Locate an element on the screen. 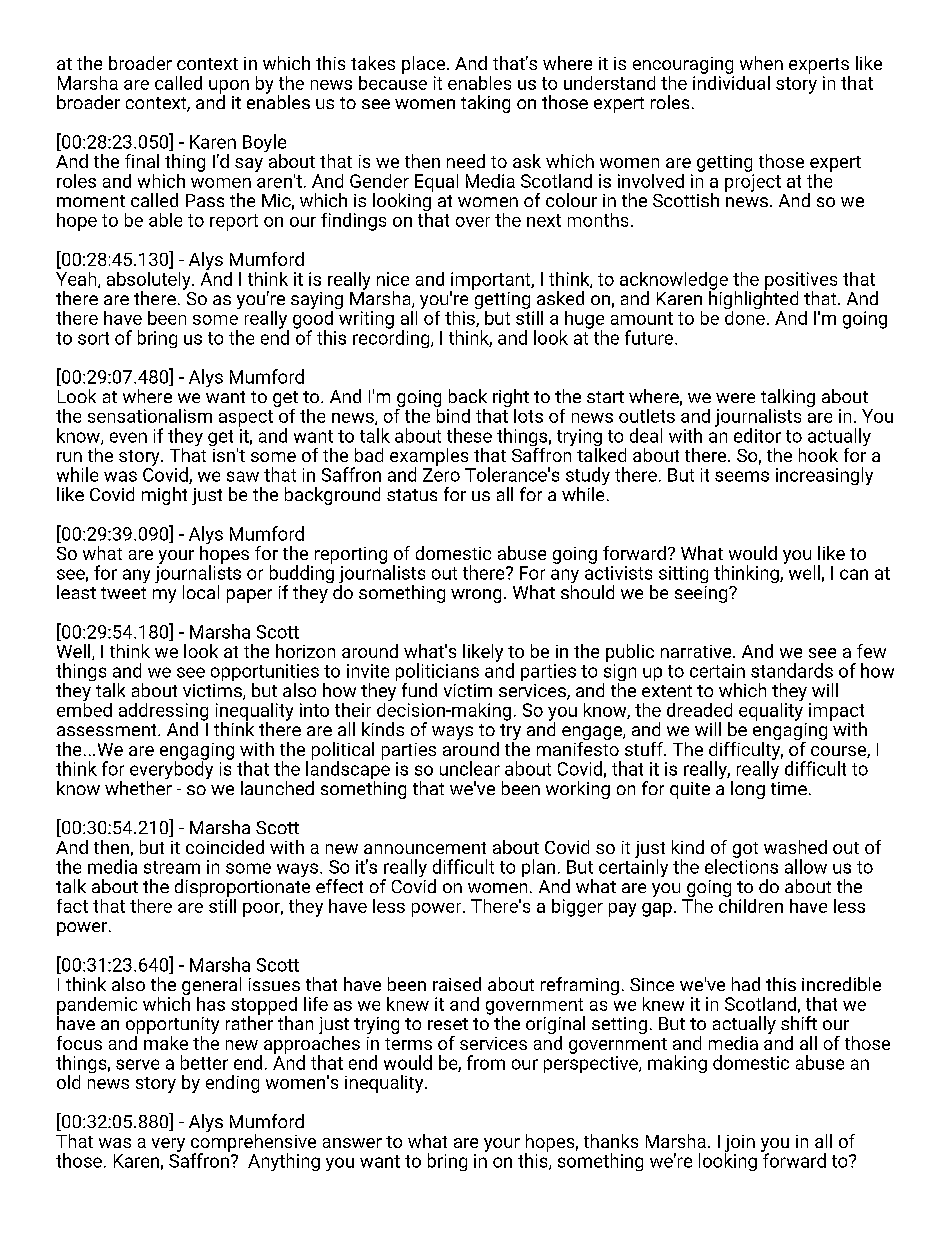  editor is located at coordinates (757, 435).
